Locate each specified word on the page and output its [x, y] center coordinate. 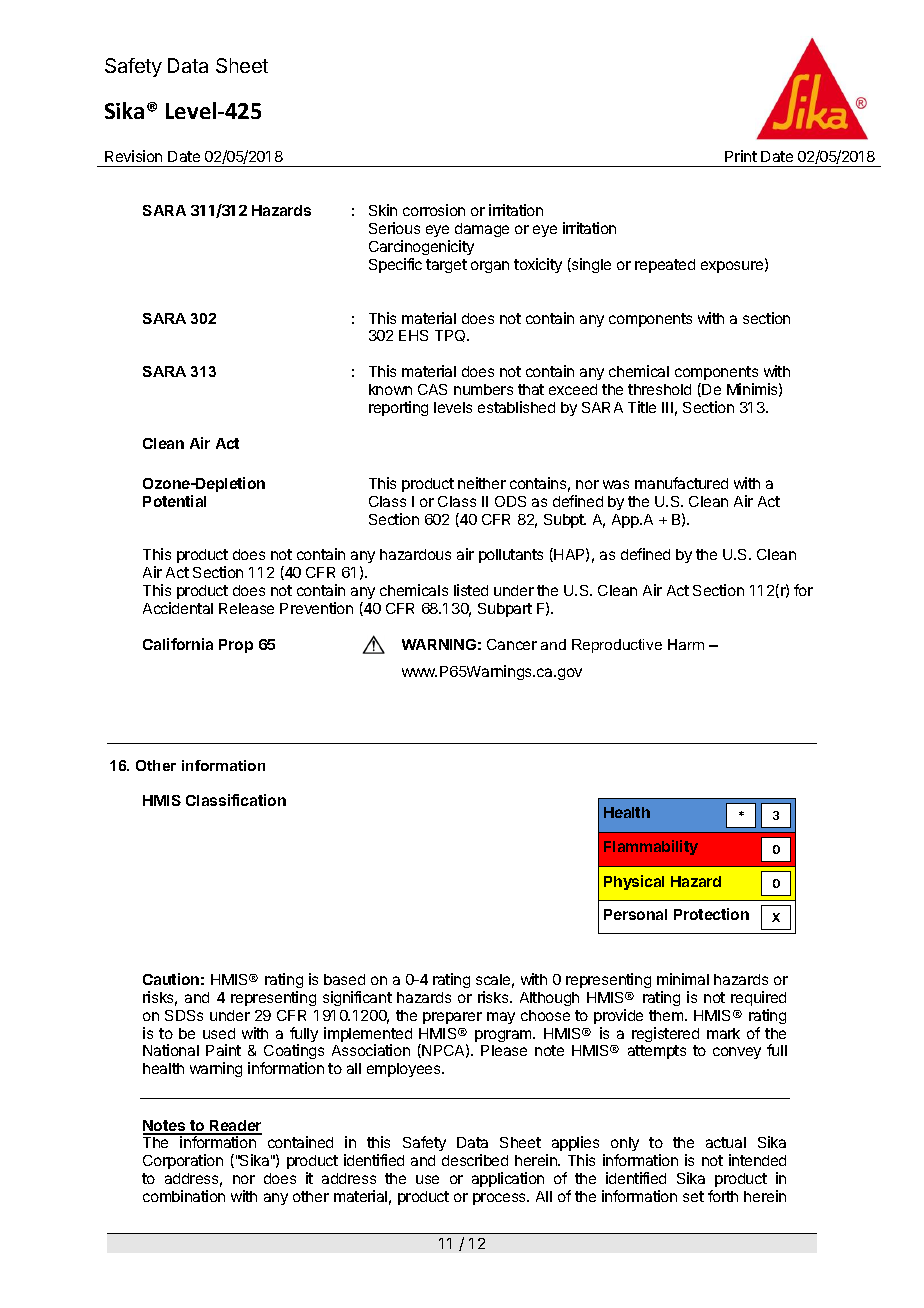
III [667, 407]
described [475, 1160]
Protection [711, 914]
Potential [174, 501]
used [219, 1033]
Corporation [183, 1161]
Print [741, 156]
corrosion [434, 210]
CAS [432, 389]
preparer [452, 1018]
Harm [686, 644]
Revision [133, 156]
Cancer [512, 644]
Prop [236, 646]
